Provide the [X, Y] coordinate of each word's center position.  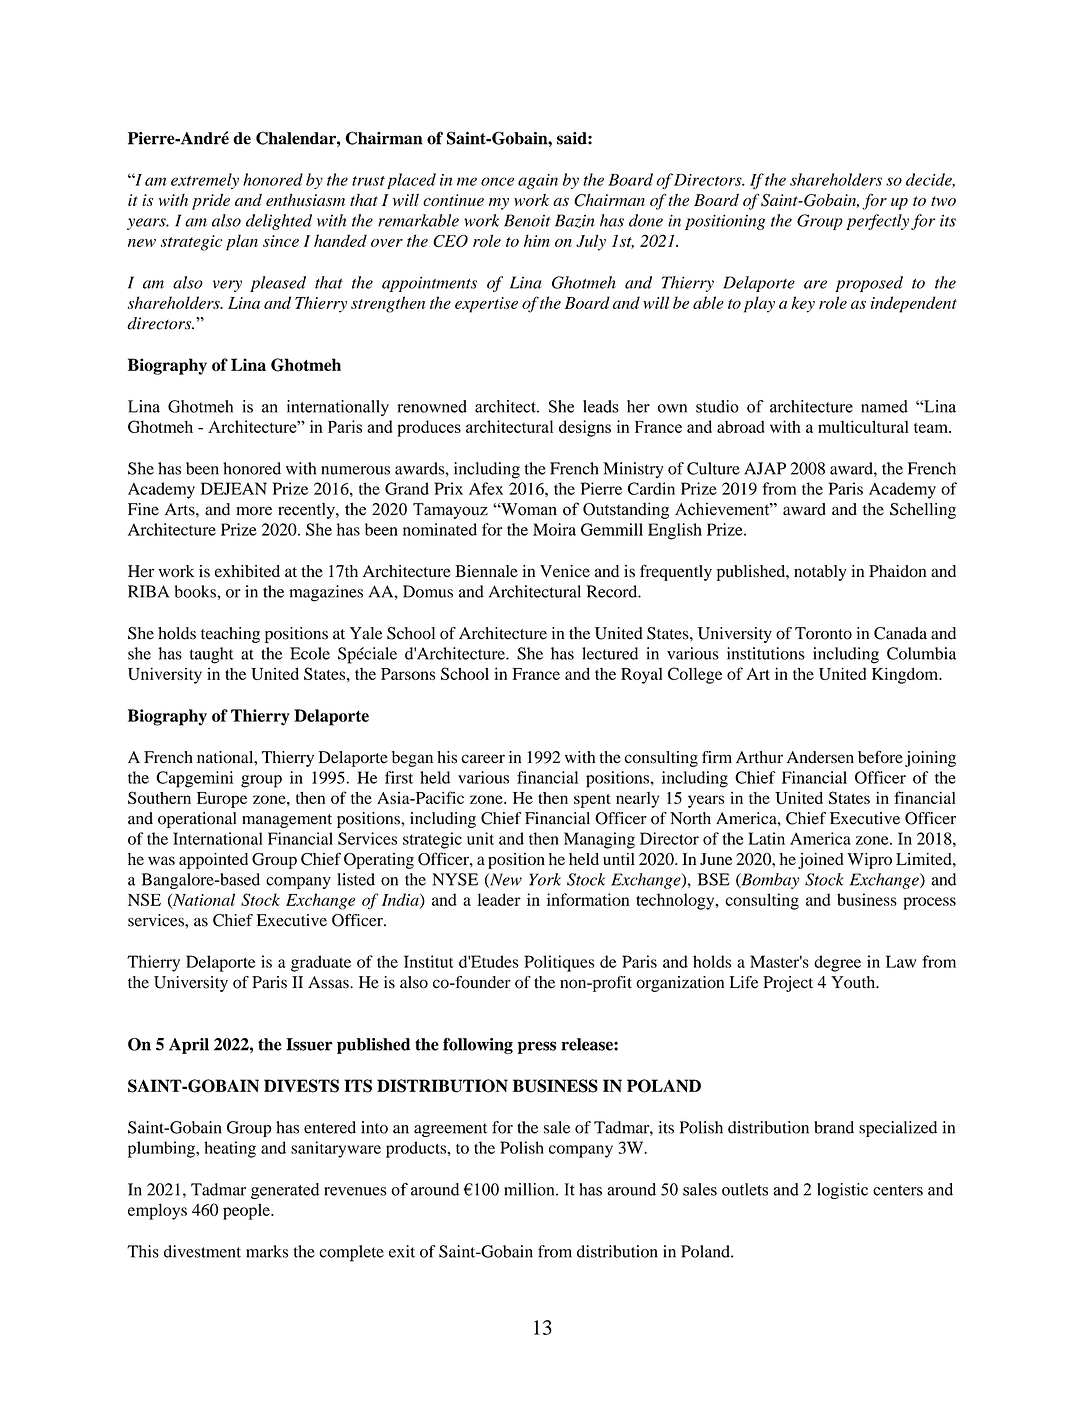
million [530, 1189]
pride [211, 201]
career [483, 759]
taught [212, 655]
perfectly [877, 222]
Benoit [527, 220]
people [247, 1211]
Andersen [820, 757]
